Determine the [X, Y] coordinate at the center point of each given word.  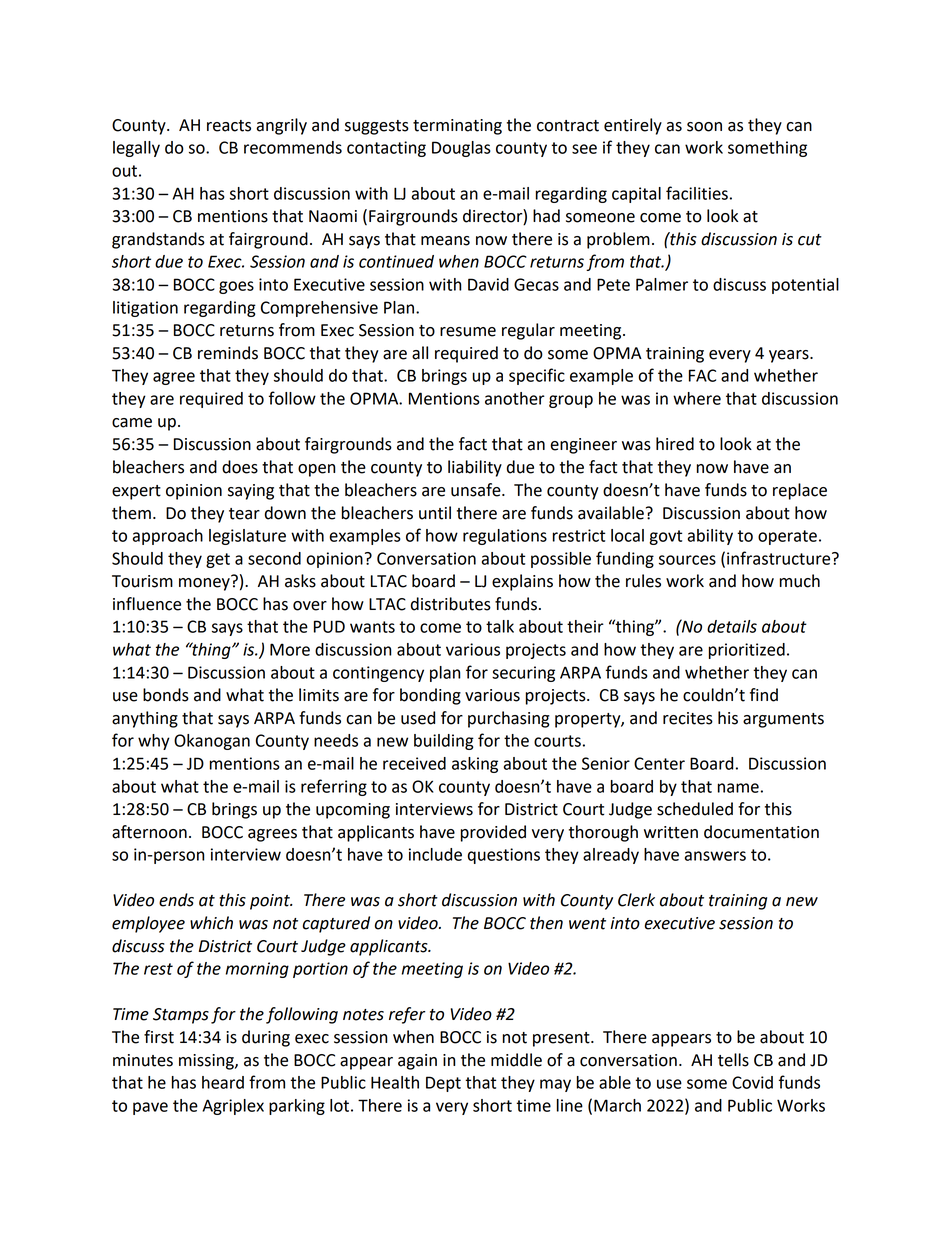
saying [251, 492]
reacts [229, 126]
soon [704, 127]
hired [675, 444]
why [154, 742]
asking [475, 765]
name [738, 788]
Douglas [461, 149]
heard [223, 1082]
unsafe [477, 490]
